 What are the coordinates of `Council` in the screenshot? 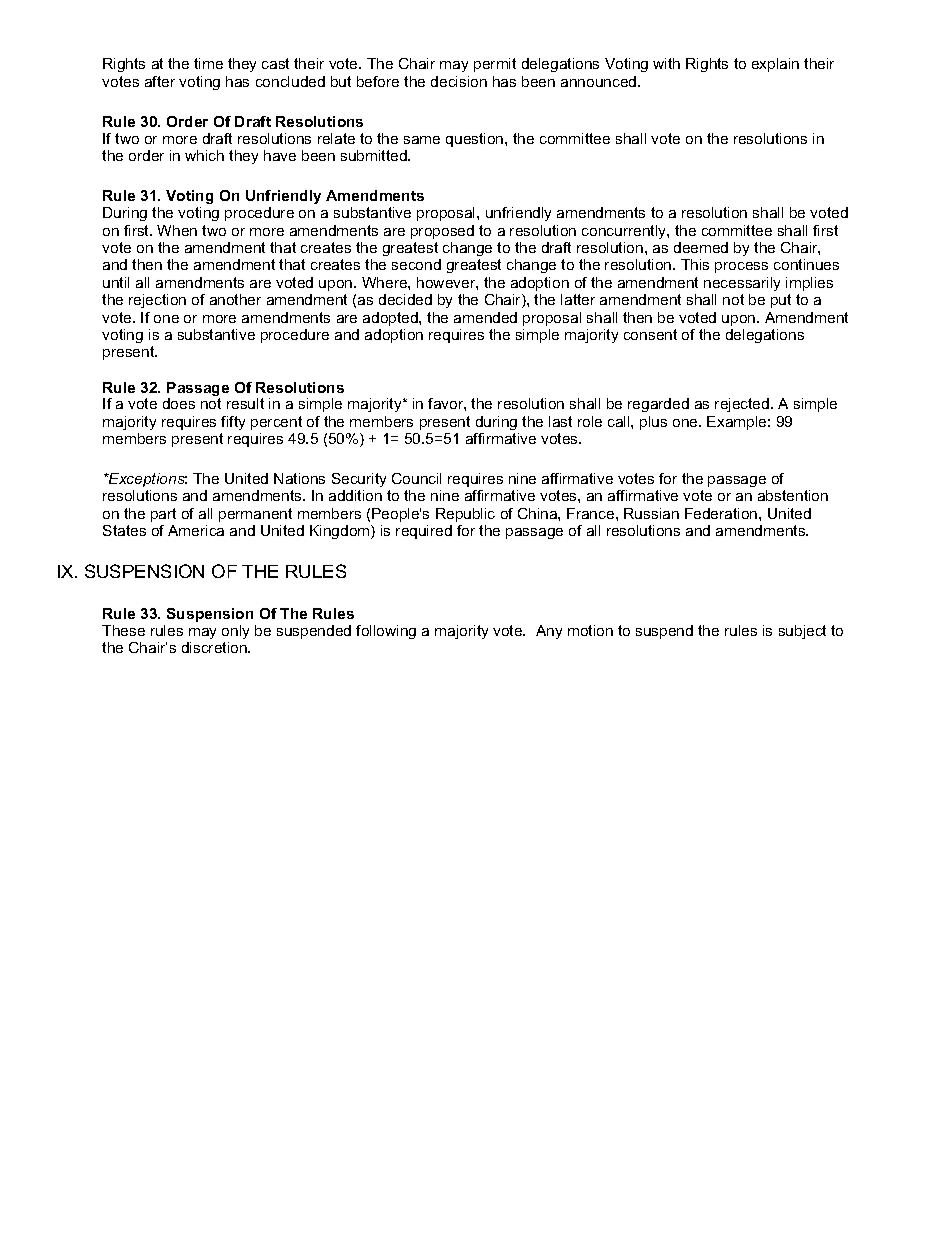 It's located at (416, 478).
